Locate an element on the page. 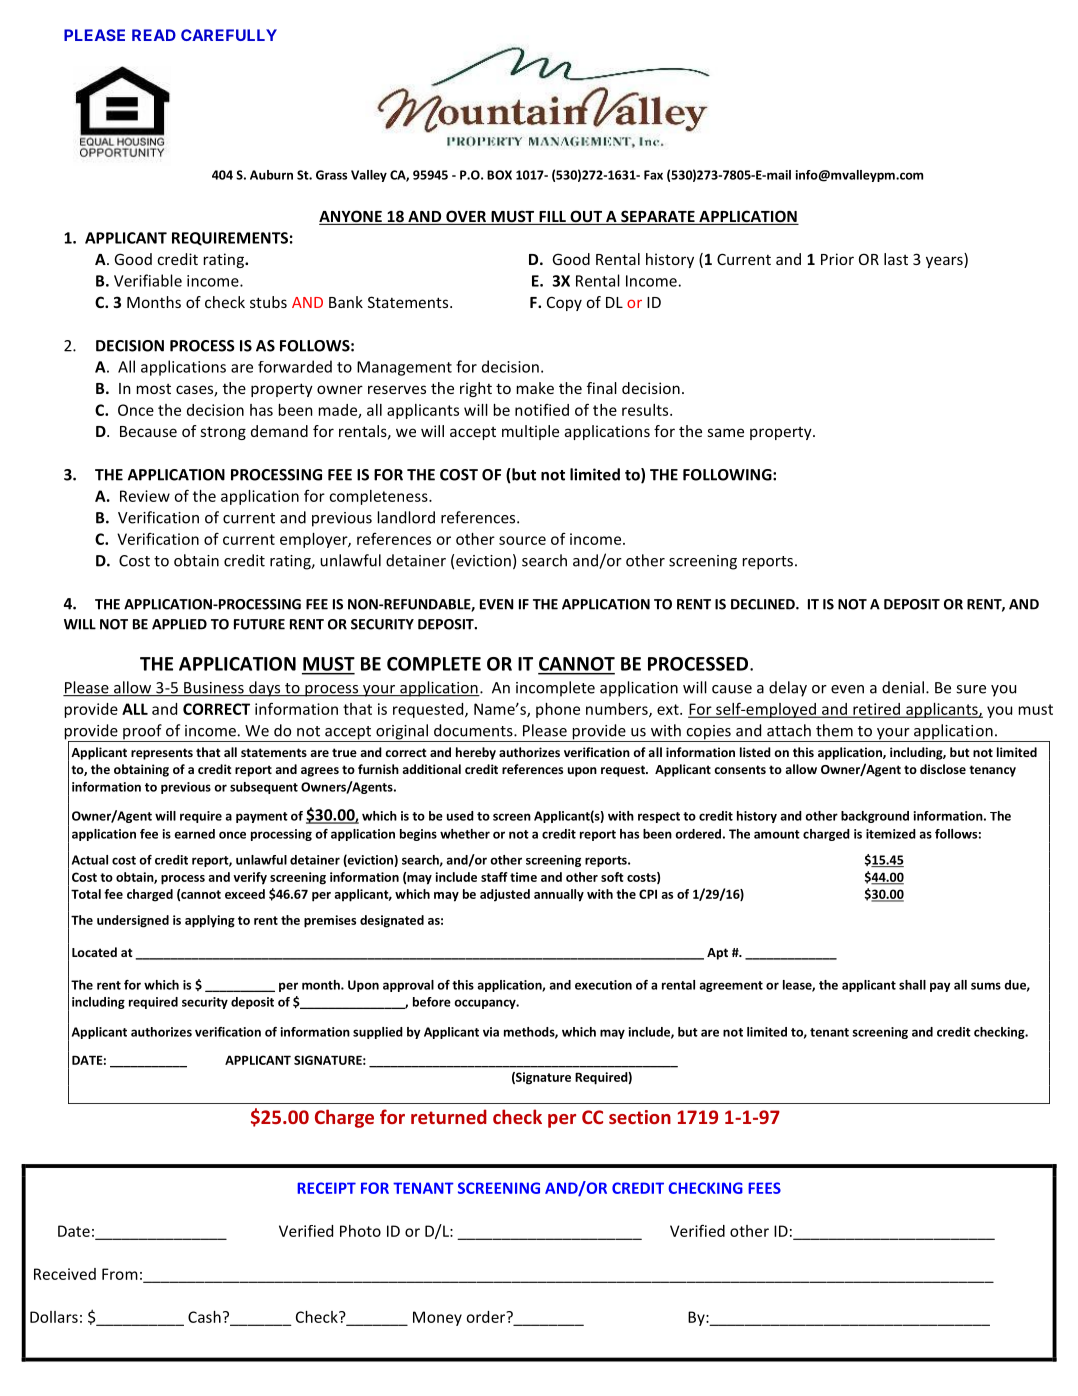 Image resolution: width=1078 pixels, height=1396 pixels. BOX is located at coordinates (499, 175).
